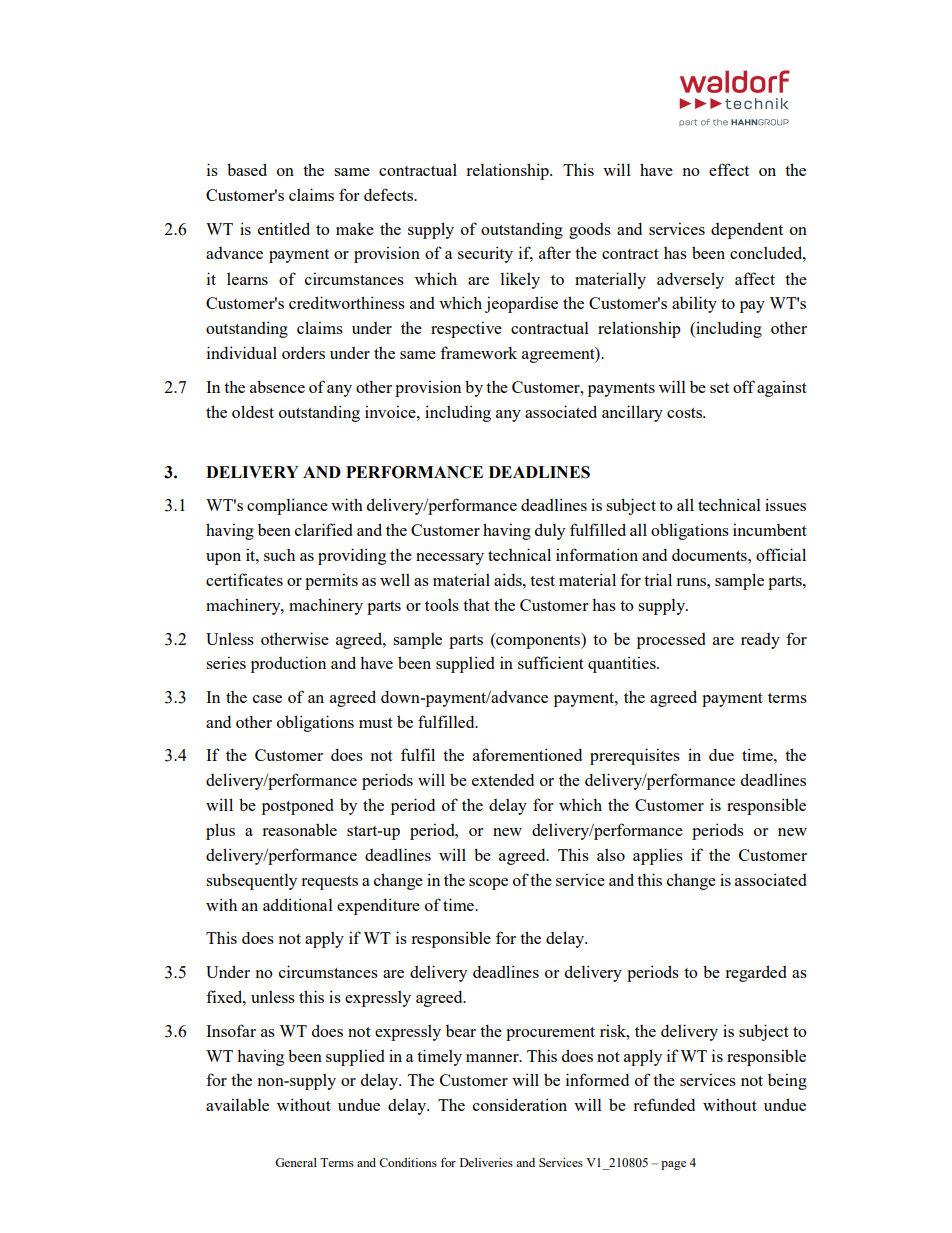 This screenshot has width=952, height=1233. I want to click on security, so click(485, 254).
